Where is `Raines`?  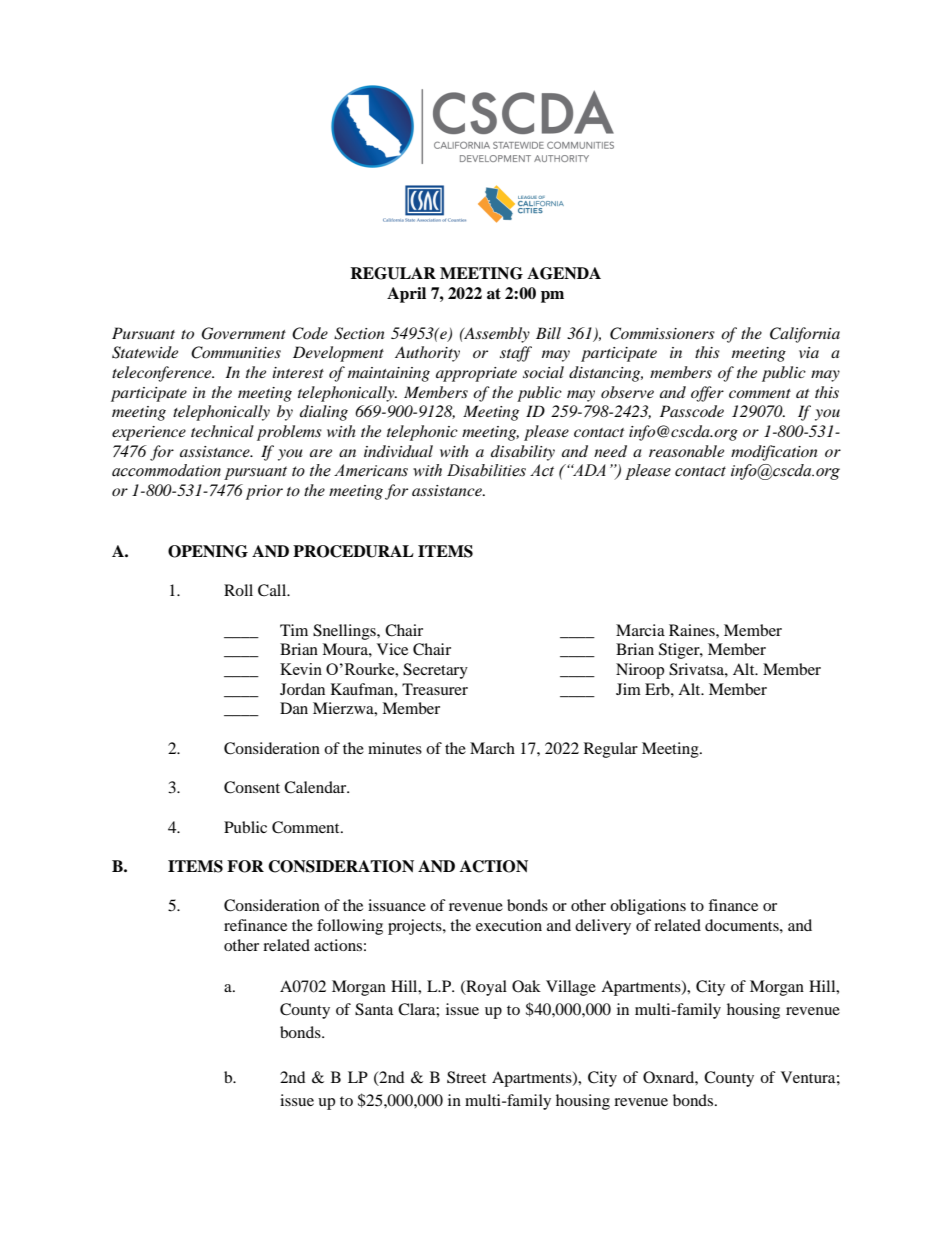 Raines is located at coordinates (693, 630).
